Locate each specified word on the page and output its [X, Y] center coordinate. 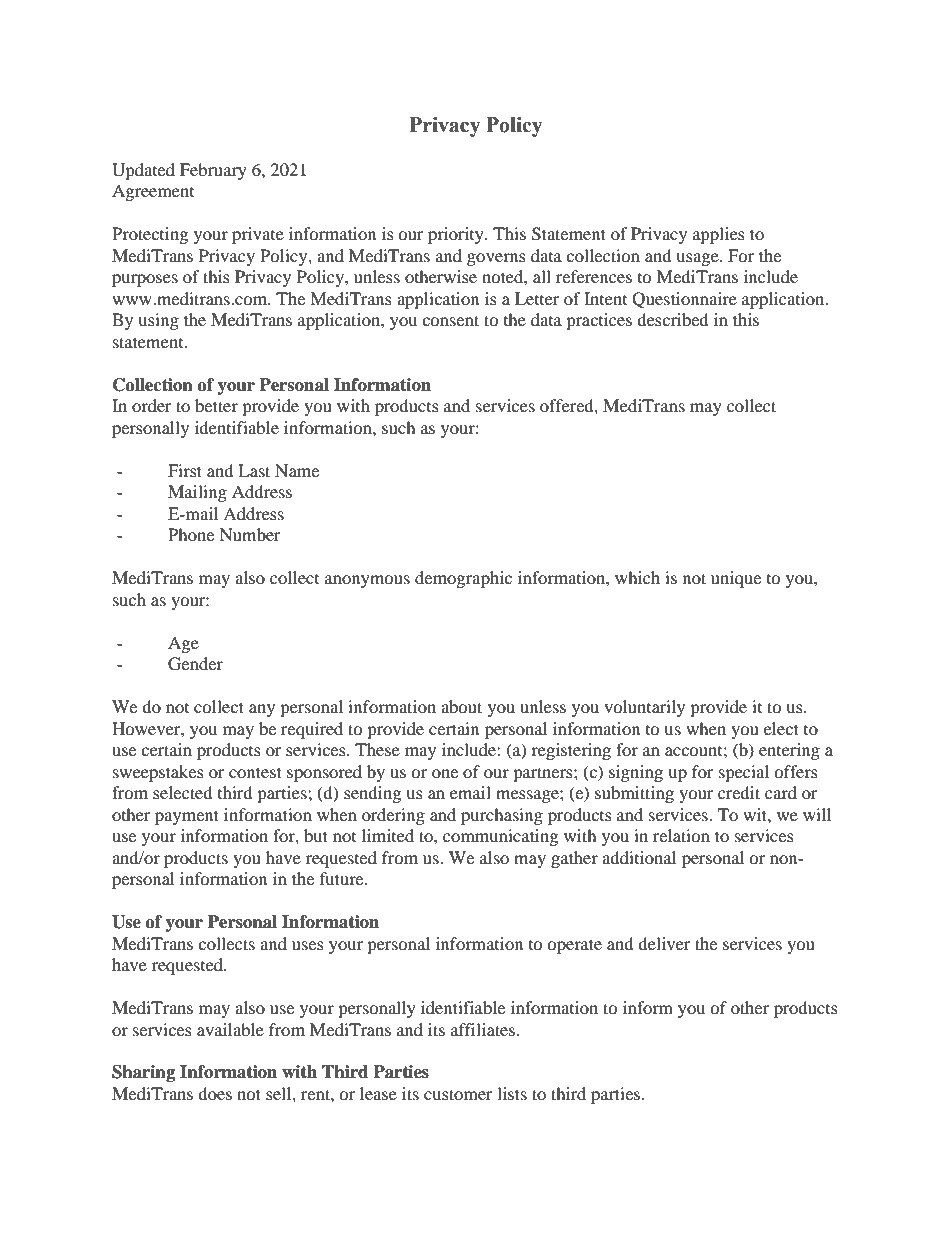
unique [736, 579]
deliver [664, 943]
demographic [463, 579]
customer [458, 1094]
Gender [195, 664]
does [215, 1093]
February [213, 171]
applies [719, 235]
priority [457, 235]
